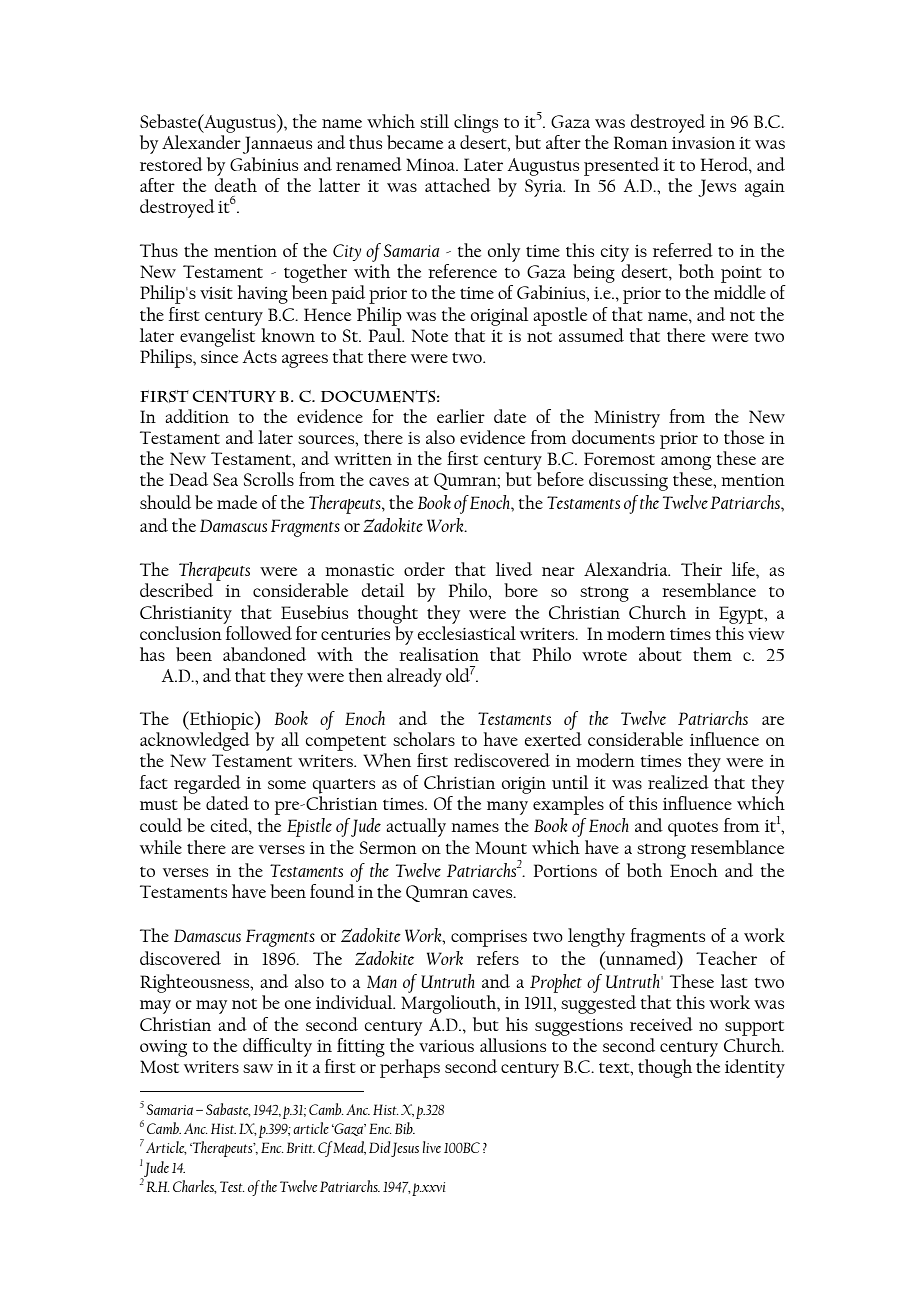 The height and width of the screenshot is (1308, 924). What do you see at coordinates (755, 1068) in the screenshot?
I see `identity` at bounding box center [755, 1068].
